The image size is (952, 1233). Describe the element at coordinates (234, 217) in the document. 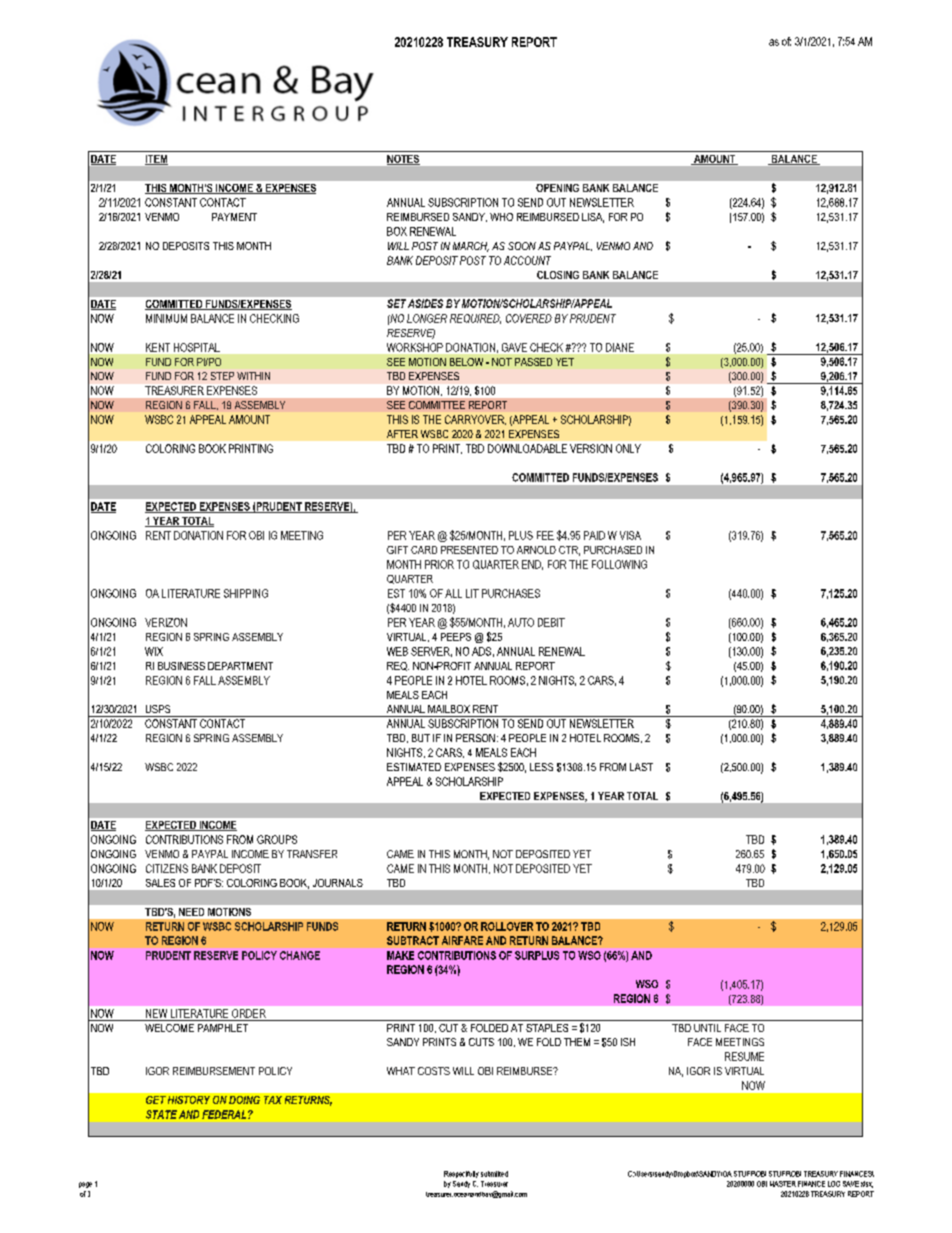

I see `PAYMENT` at that location.
